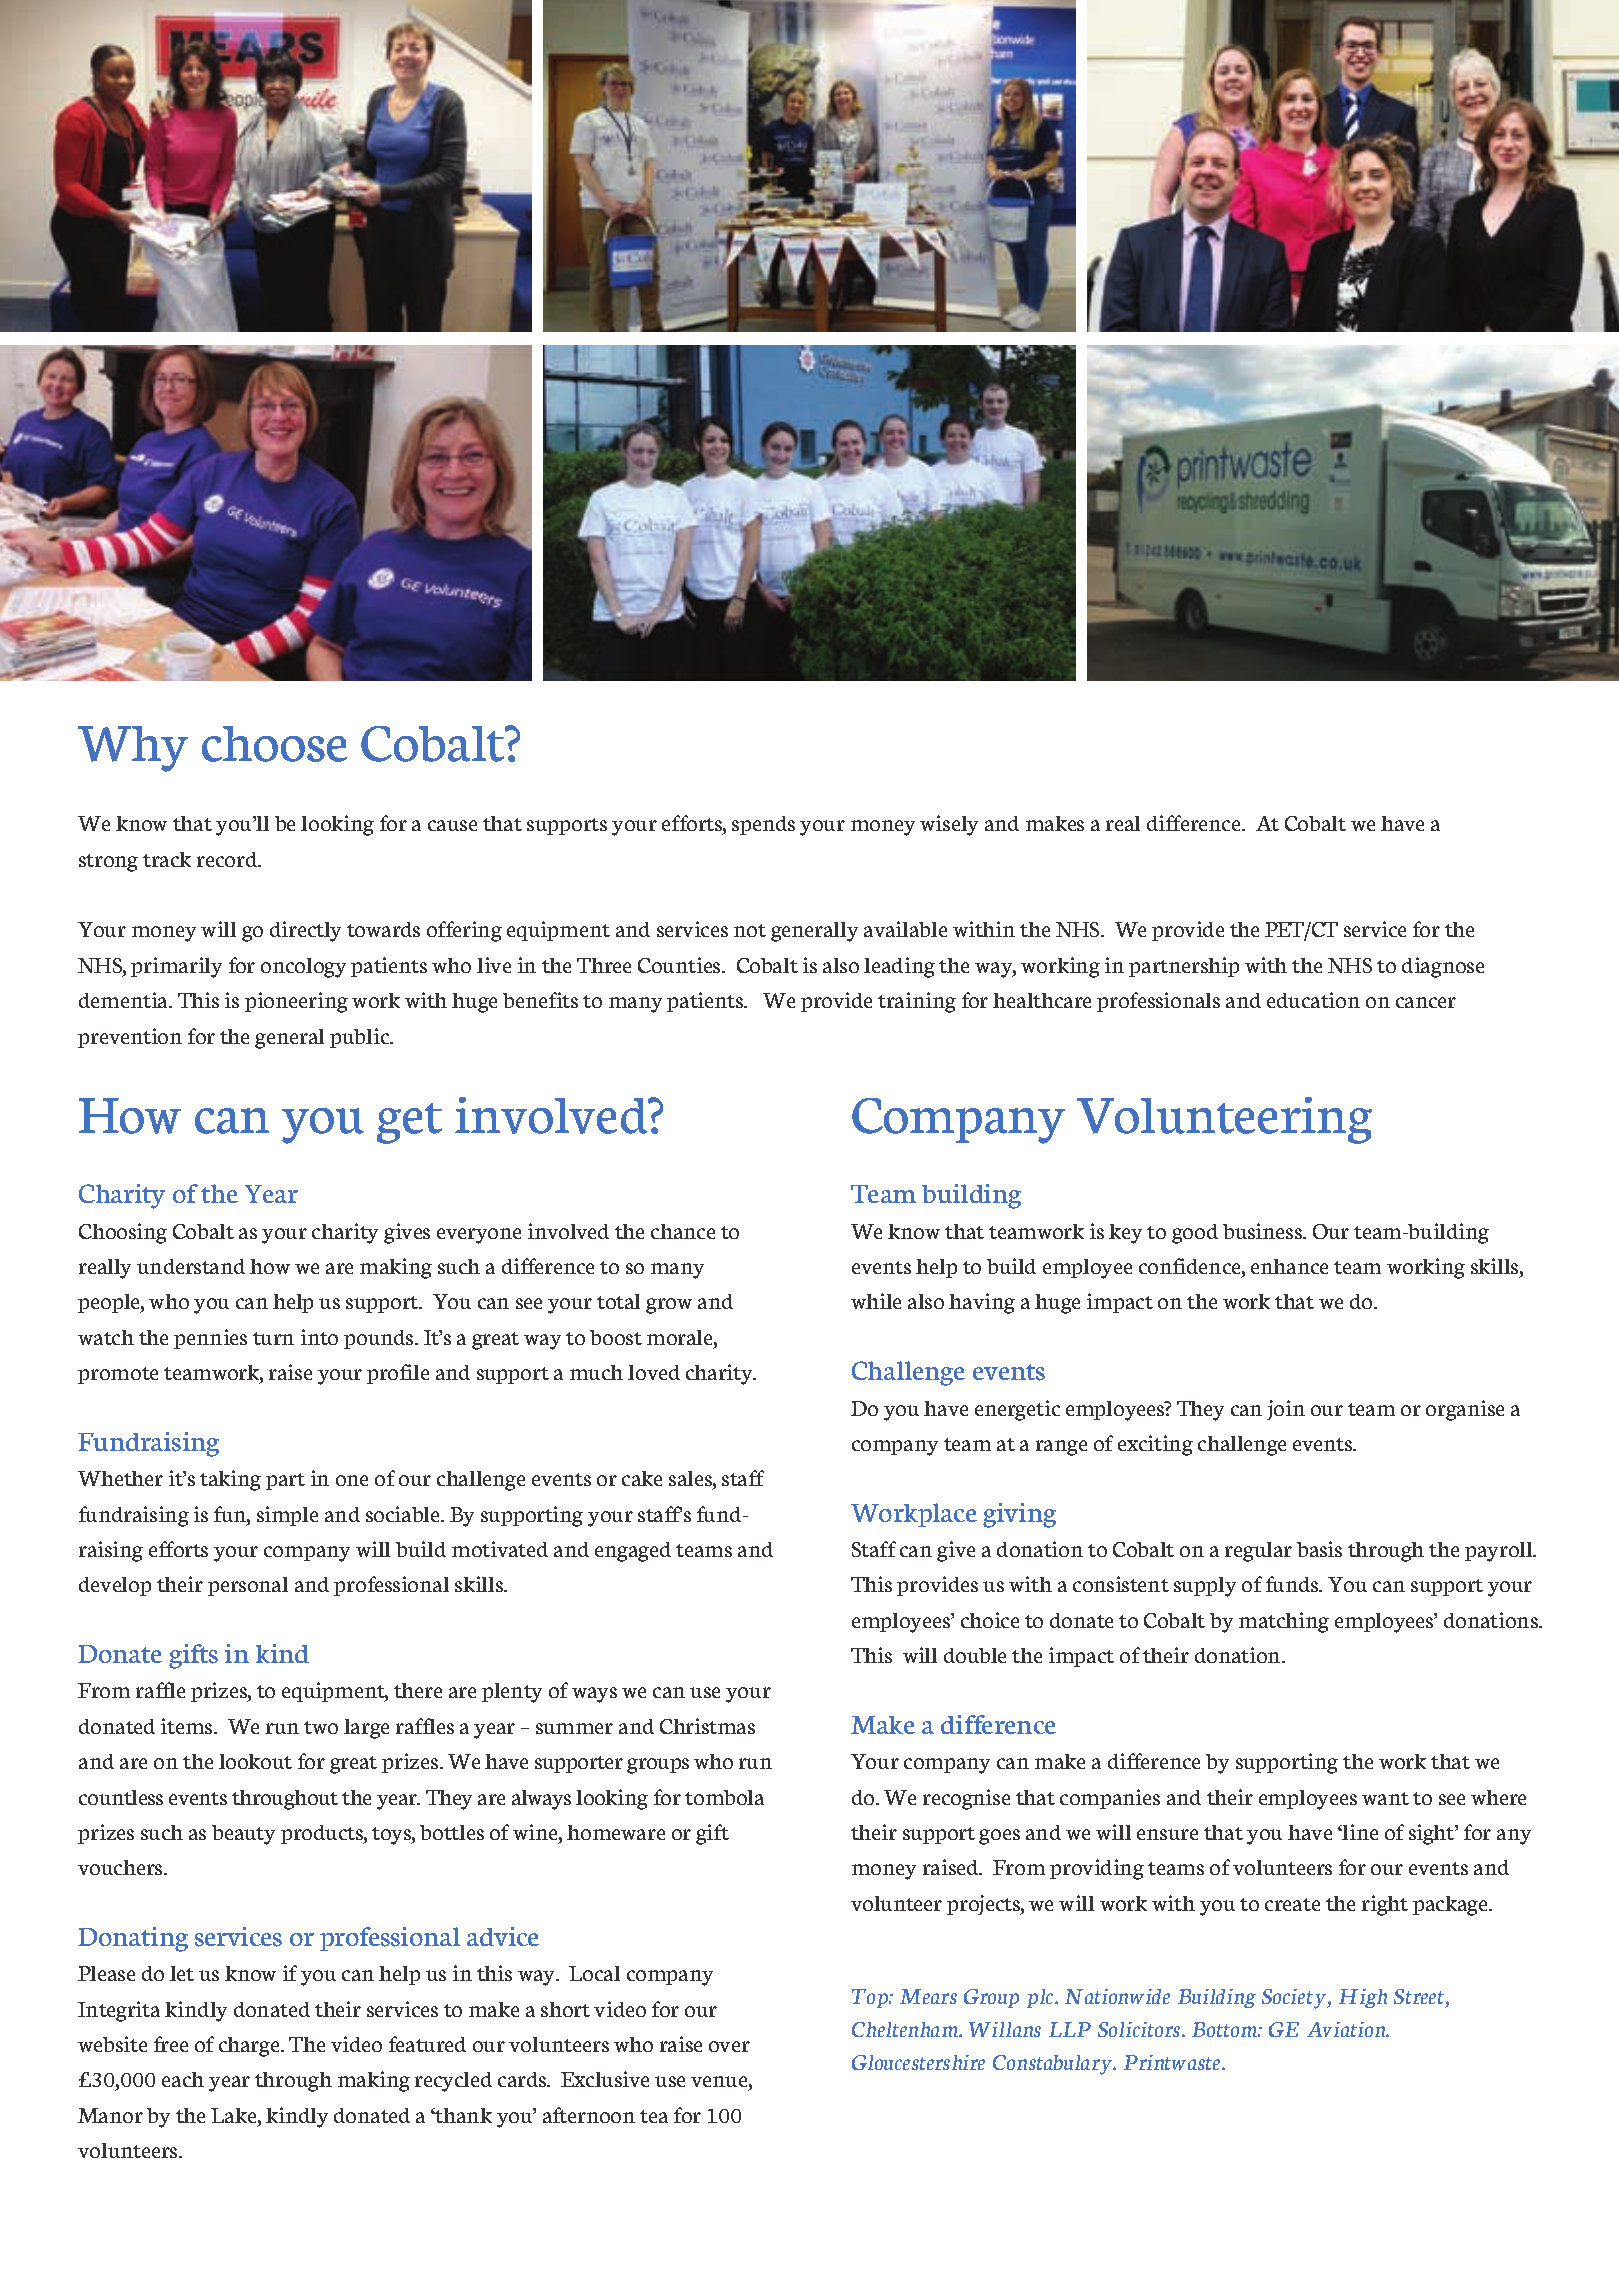  What do you see at coordinates (250, 2047) in the screenshot?
I see `charge` at bounding box center [250, 2047].
